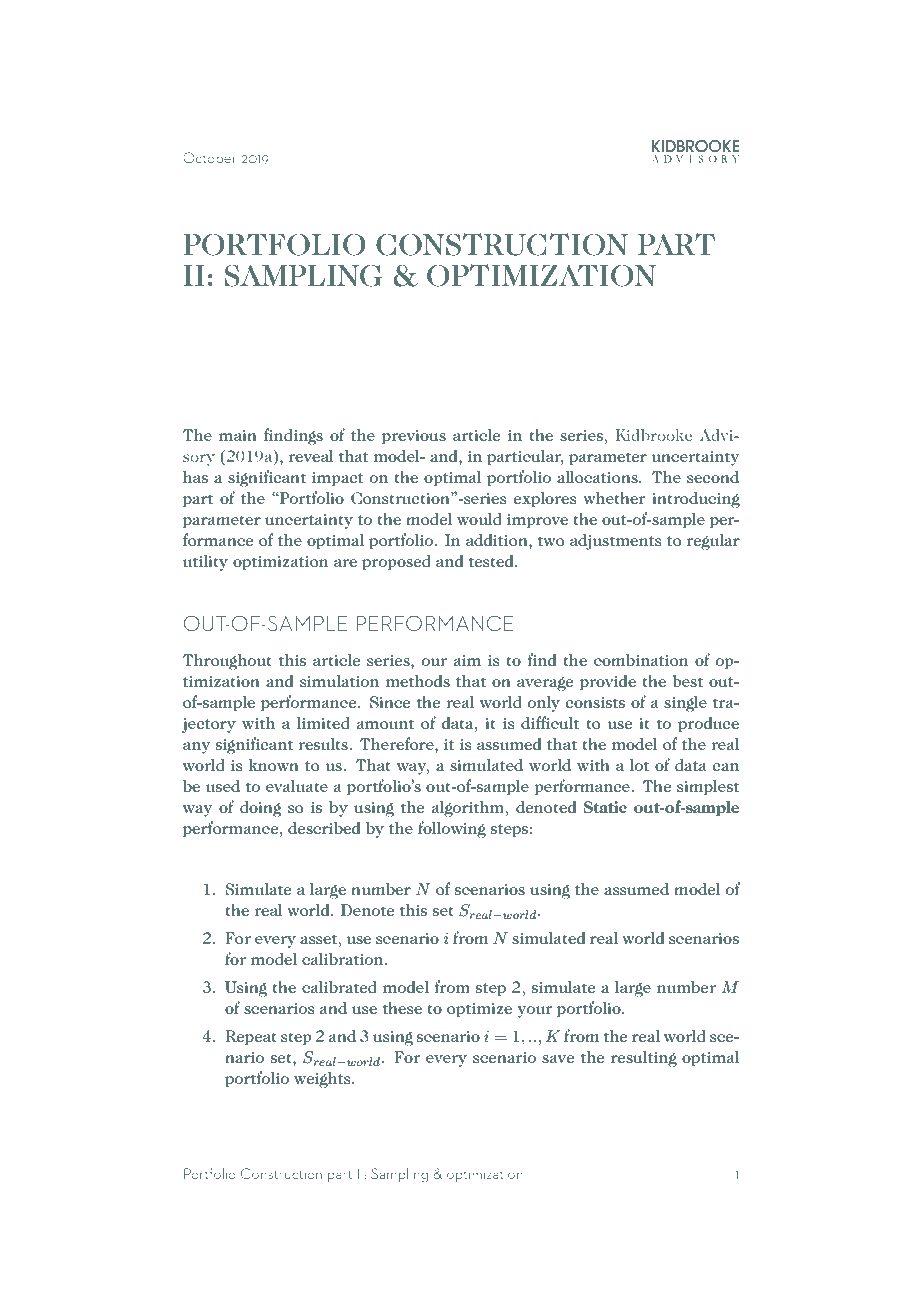 This screenshot has height=1308, width=924. What do you see at coordinates (238, 435) in the screenshot?
I see `main` at bounding box center [238, 435].
